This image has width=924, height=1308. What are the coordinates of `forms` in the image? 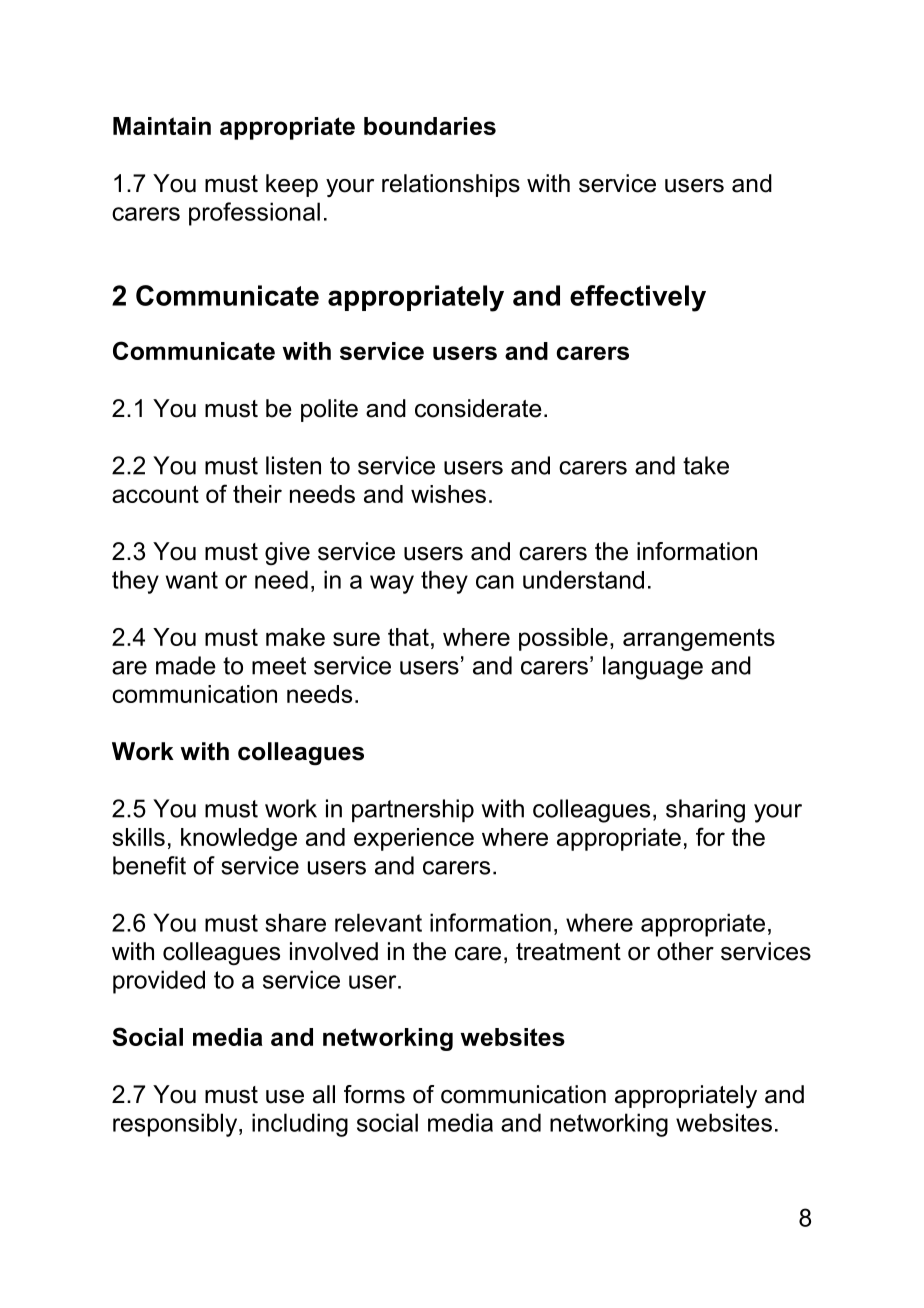 It's located at (374, 1094).
